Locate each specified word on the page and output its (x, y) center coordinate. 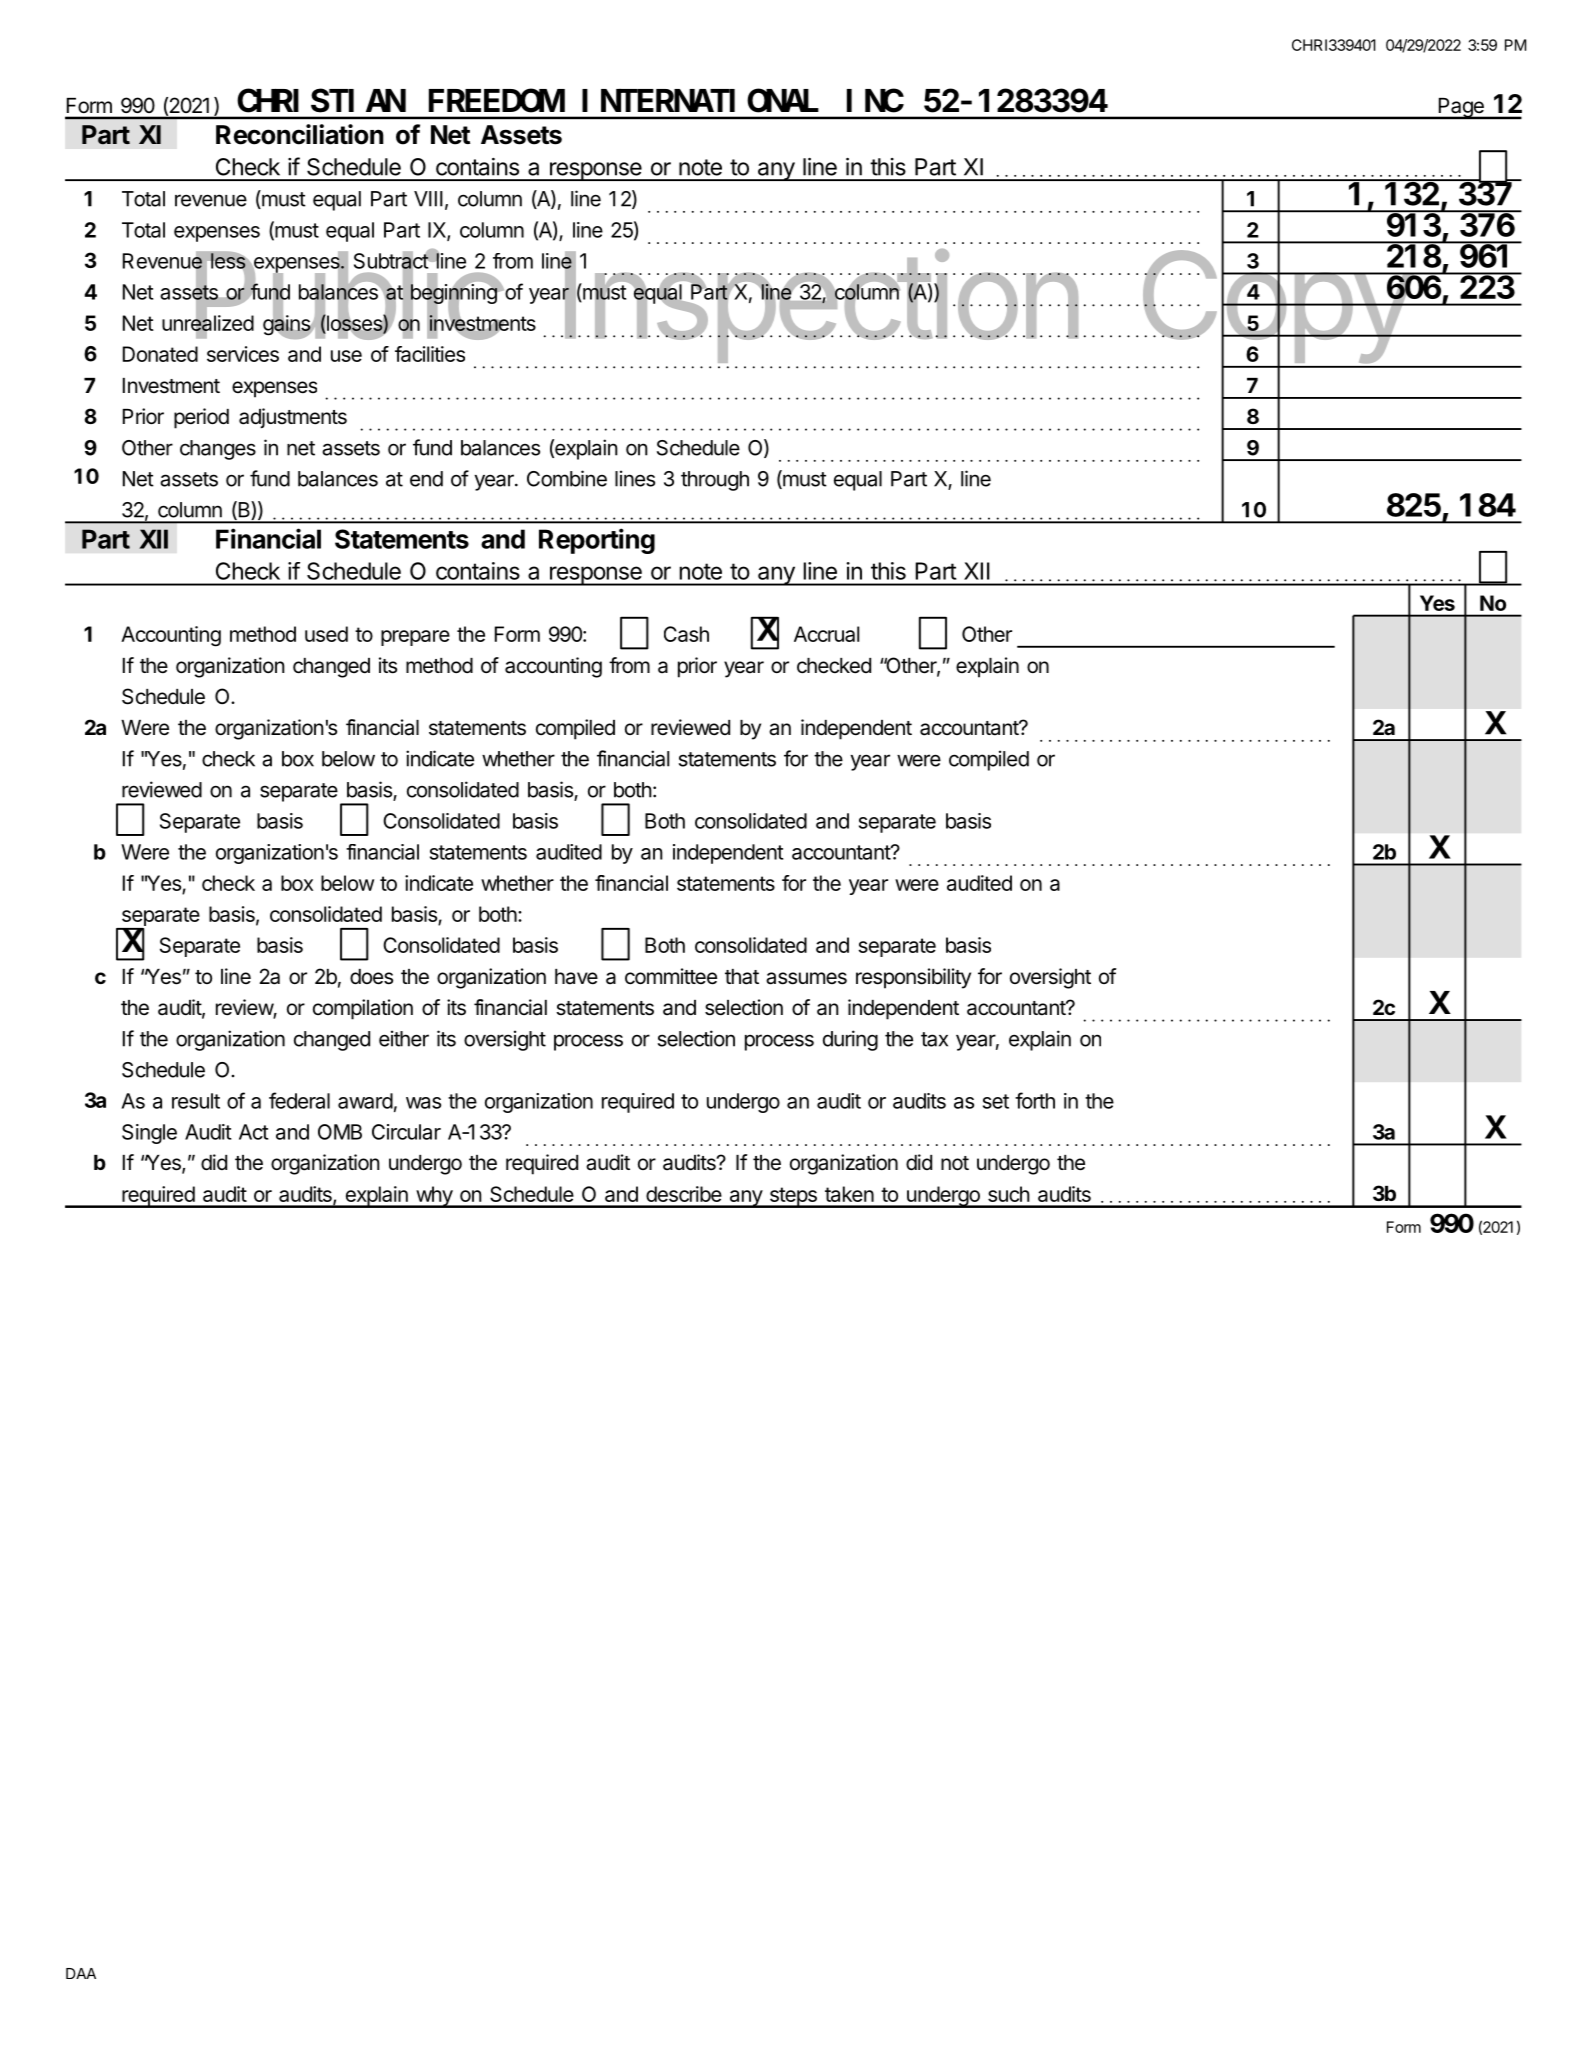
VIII (428, 199)
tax (934, 1039)
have (576, 977)
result (196, 1101)
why (434, 1197)
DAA (81, 1973)
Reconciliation (300, 134)
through (715, 481)
